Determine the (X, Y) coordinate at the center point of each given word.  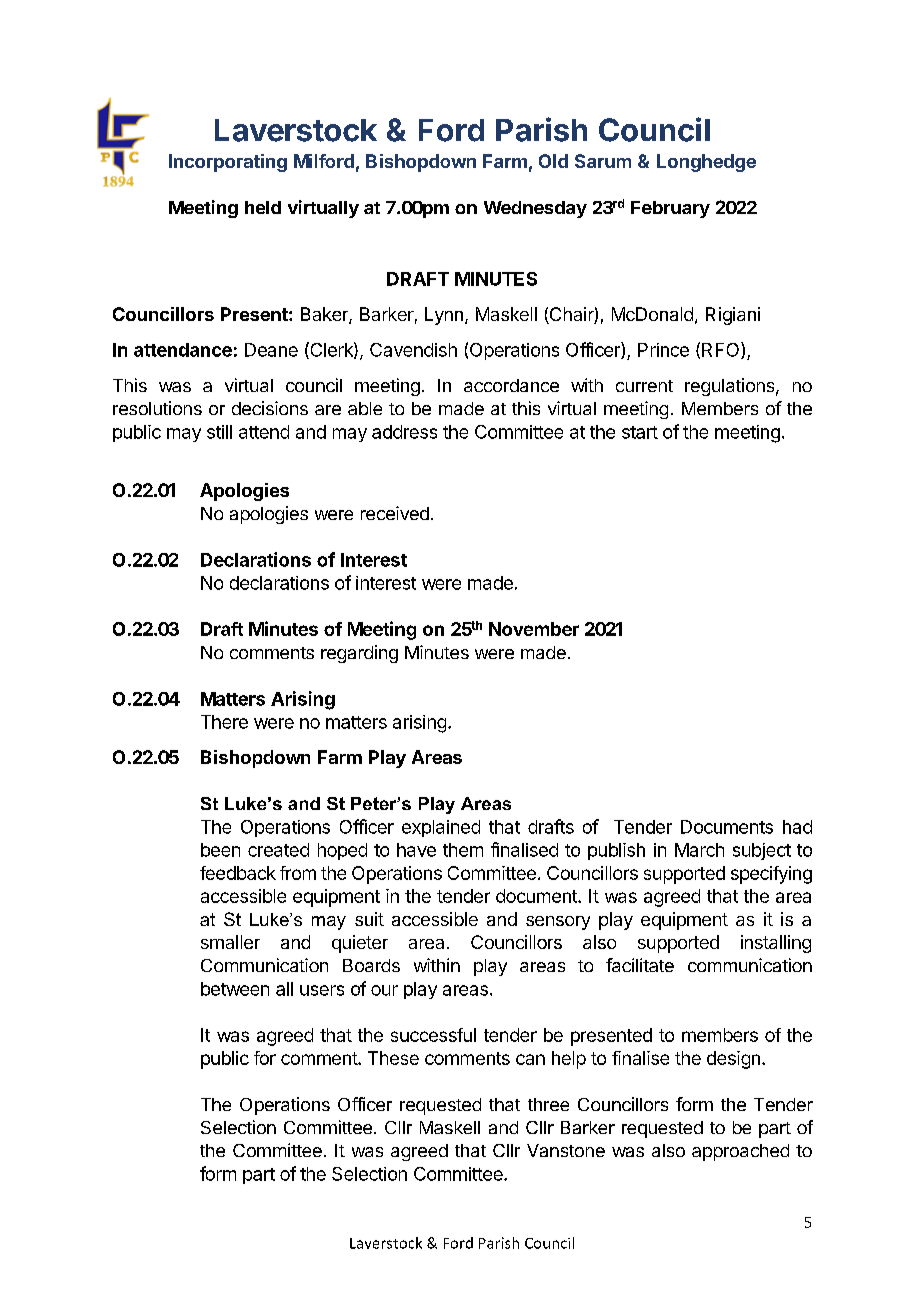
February (670, 209)
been (220, 850)
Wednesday (535, 209)
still (219, 432)
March (699, 850)
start (640, 432)
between (235, 989)
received (395, 513)
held (263, 207)
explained (441, 828)
